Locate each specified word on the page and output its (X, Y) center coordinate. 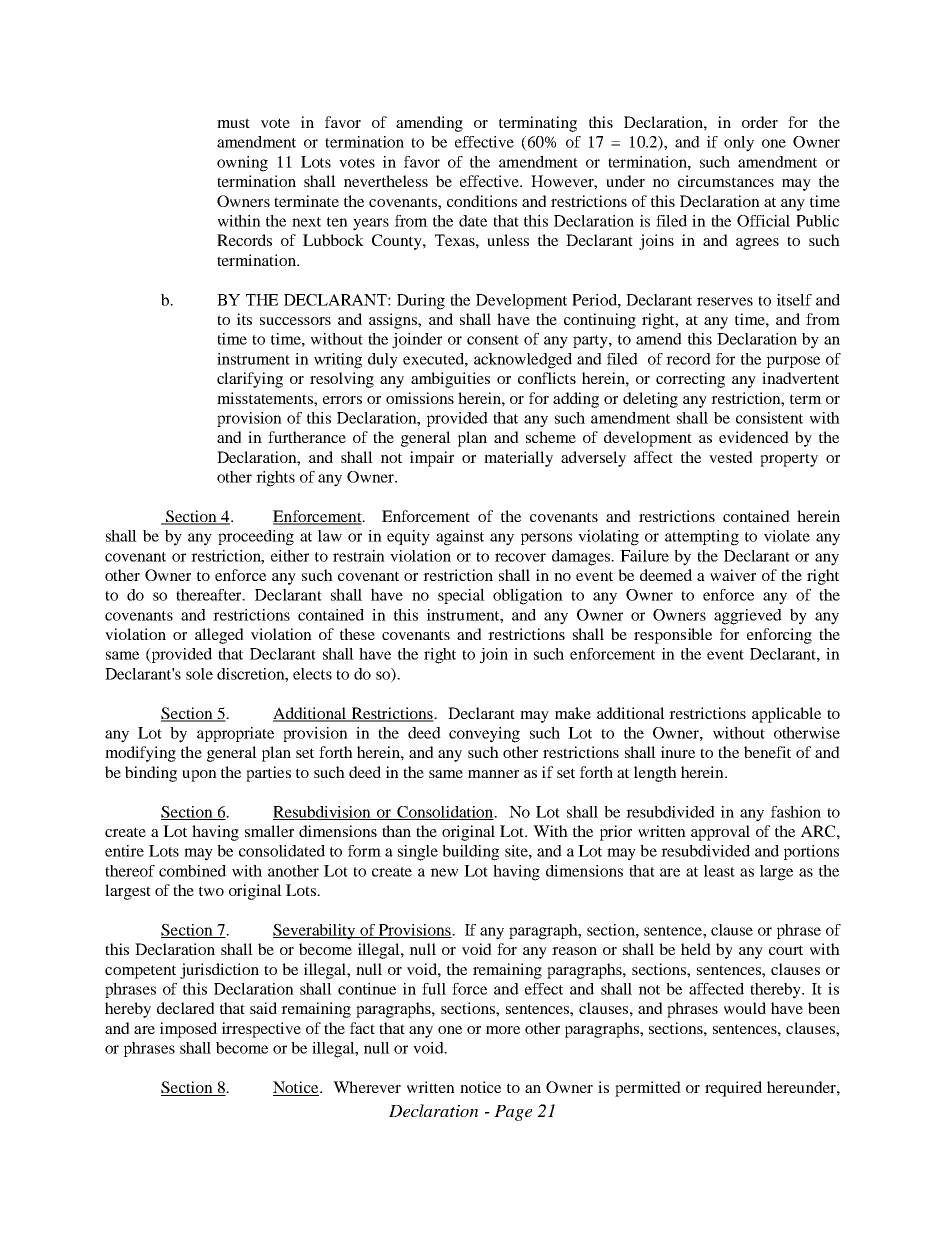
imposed (188, 1030)
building (470, 853)
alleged (219, 636)
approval (720, 833)
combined (192, 871)
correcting (690, 380)
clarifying (250, 380)
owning (242, 164)
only (739, 144)
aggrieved (748, 617)
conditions (482, 201)
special (461, 596)
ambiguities (450, 380)
